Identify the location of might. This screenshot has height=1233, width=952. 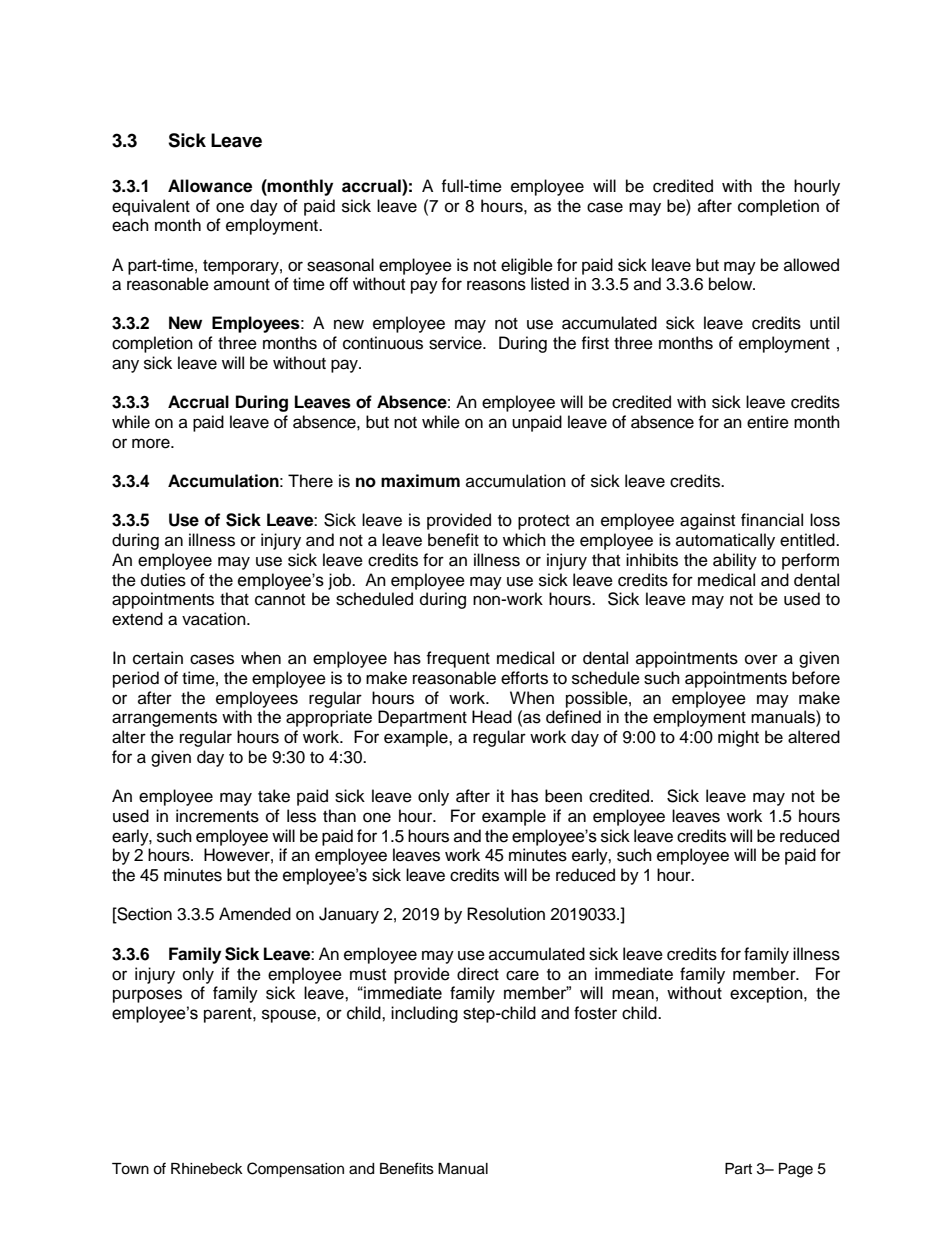
(738, 738).
